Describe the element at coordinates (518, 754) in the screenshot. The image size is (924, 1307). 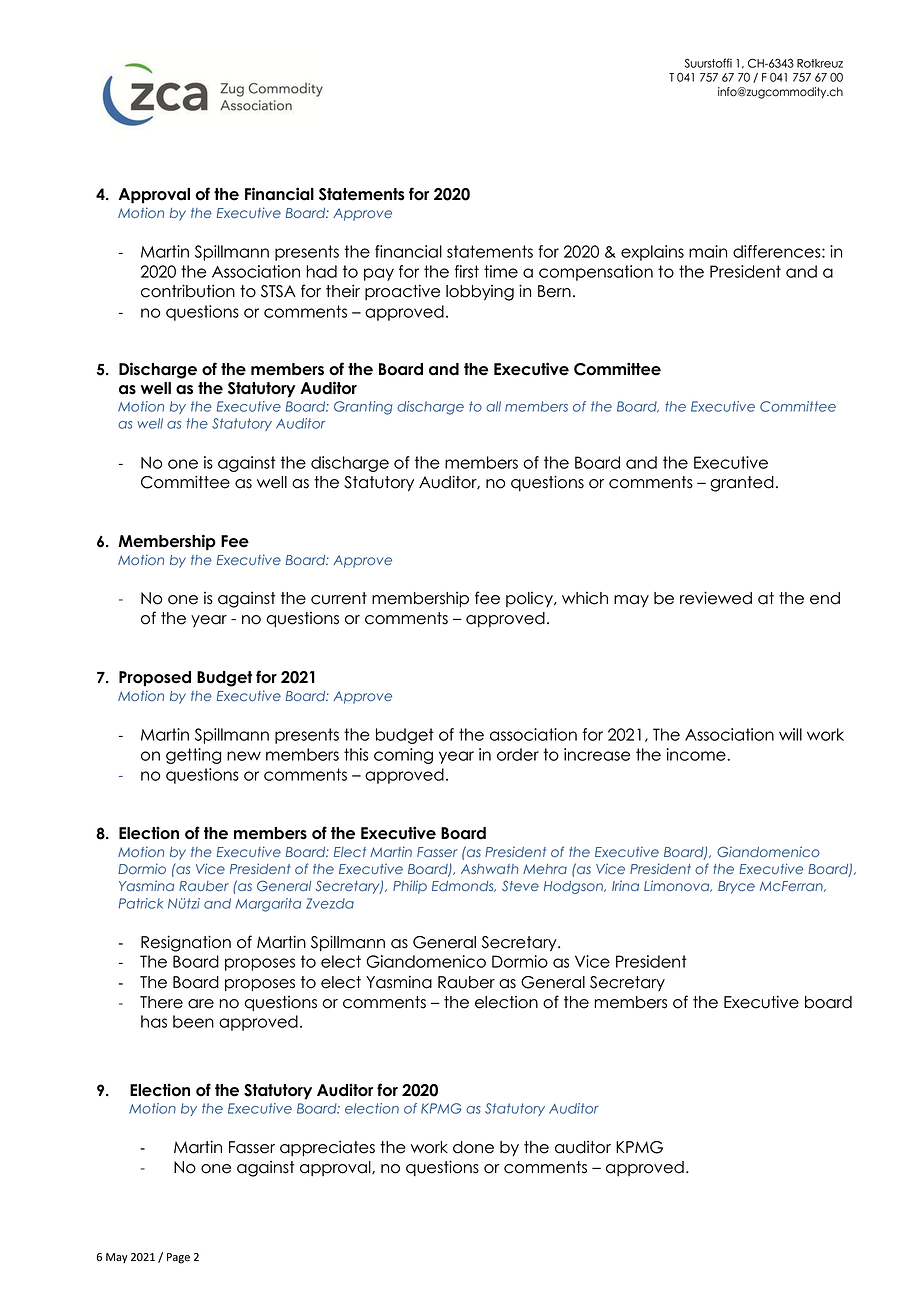
I see `order` at that location.
